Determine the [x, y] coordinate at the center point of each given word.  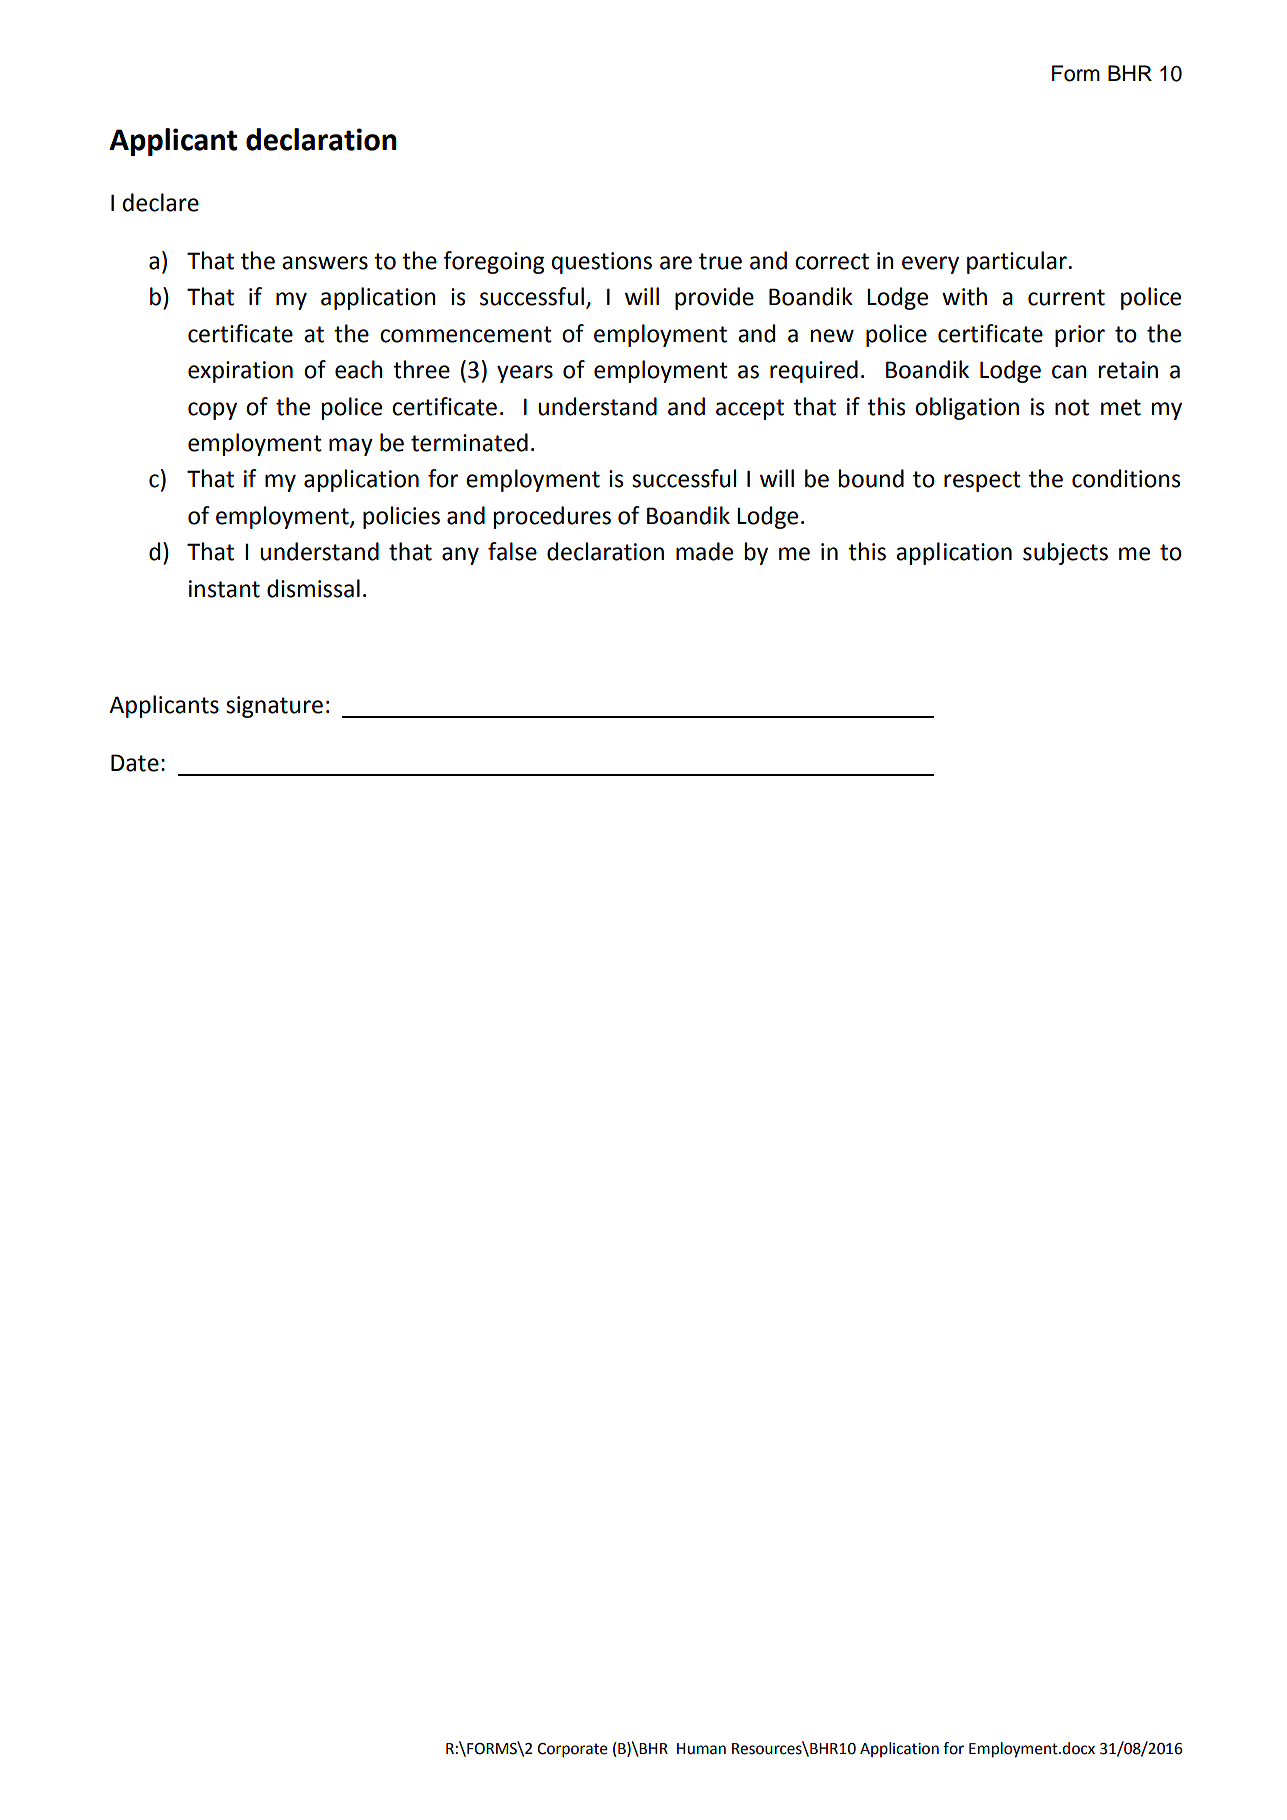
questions [601, 263]
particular [1017, 262]
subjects [1065, 553]
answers [325, 263]
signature [274, 707]
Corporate [572, 1750]
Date [135, 763]
